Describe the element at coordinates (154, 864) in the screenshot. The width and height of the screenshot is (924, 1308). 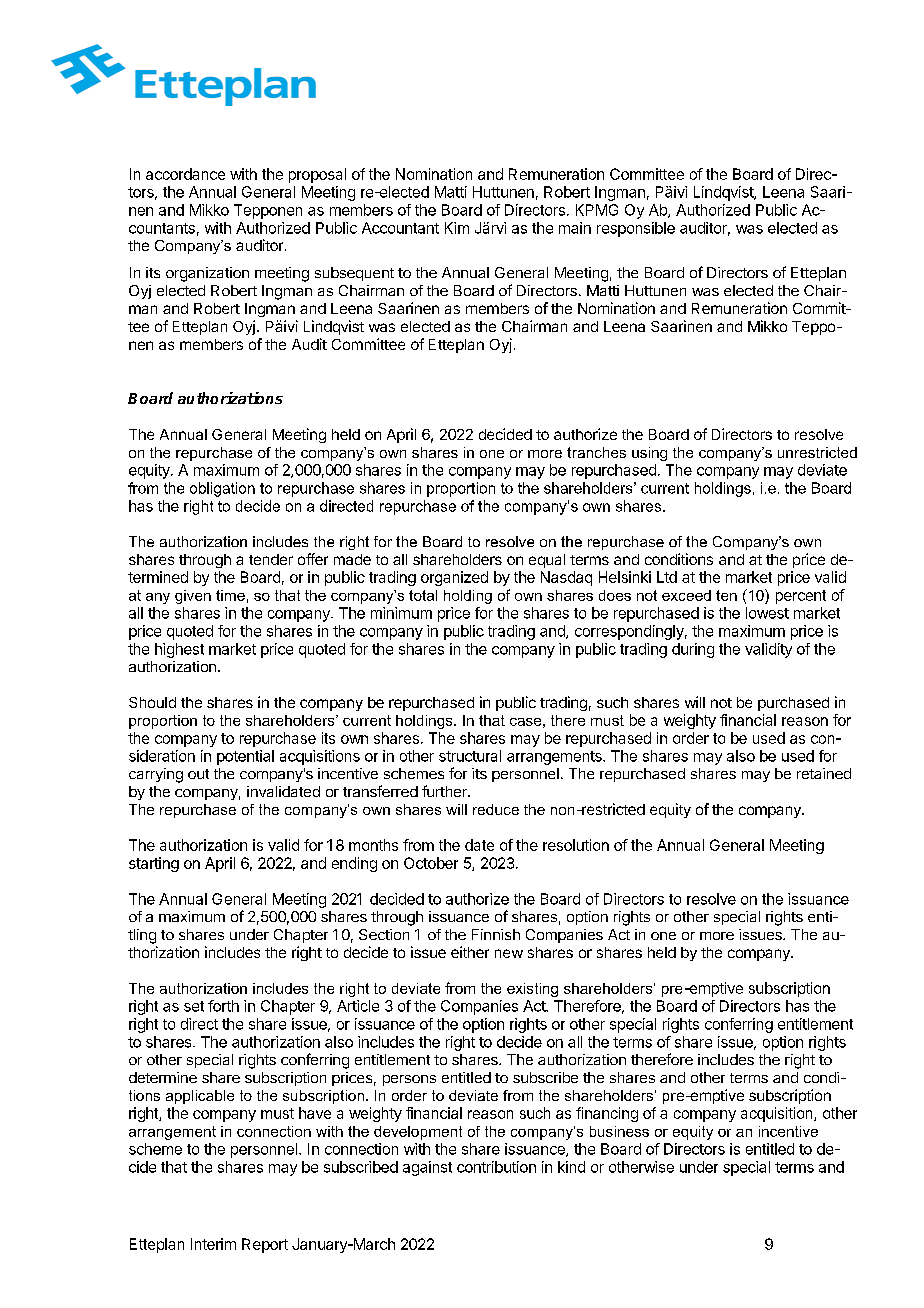
I see `starting` at that location.
